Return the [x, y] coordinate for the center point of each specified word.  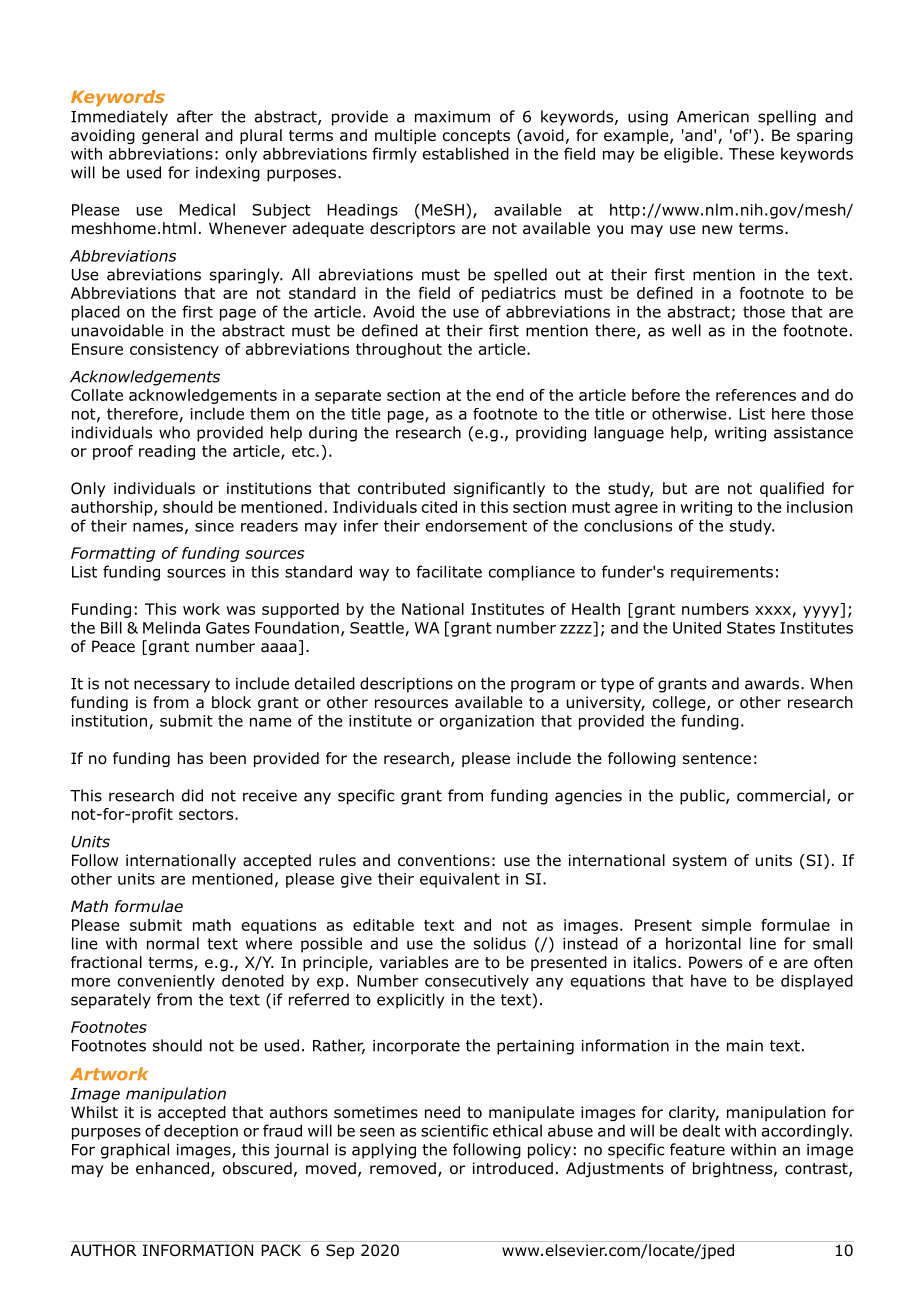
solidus [500, 943]
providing [551, 434]
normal [173, 943]
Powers [715, 962]
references [756, 395]
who [174, 432]
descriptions [406, 685]
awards [772, 683]
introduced [513, 1168]
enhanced [172, 1168]
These [751, 153]
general [170, 136]
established [466, 153]
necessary [172, 686]
